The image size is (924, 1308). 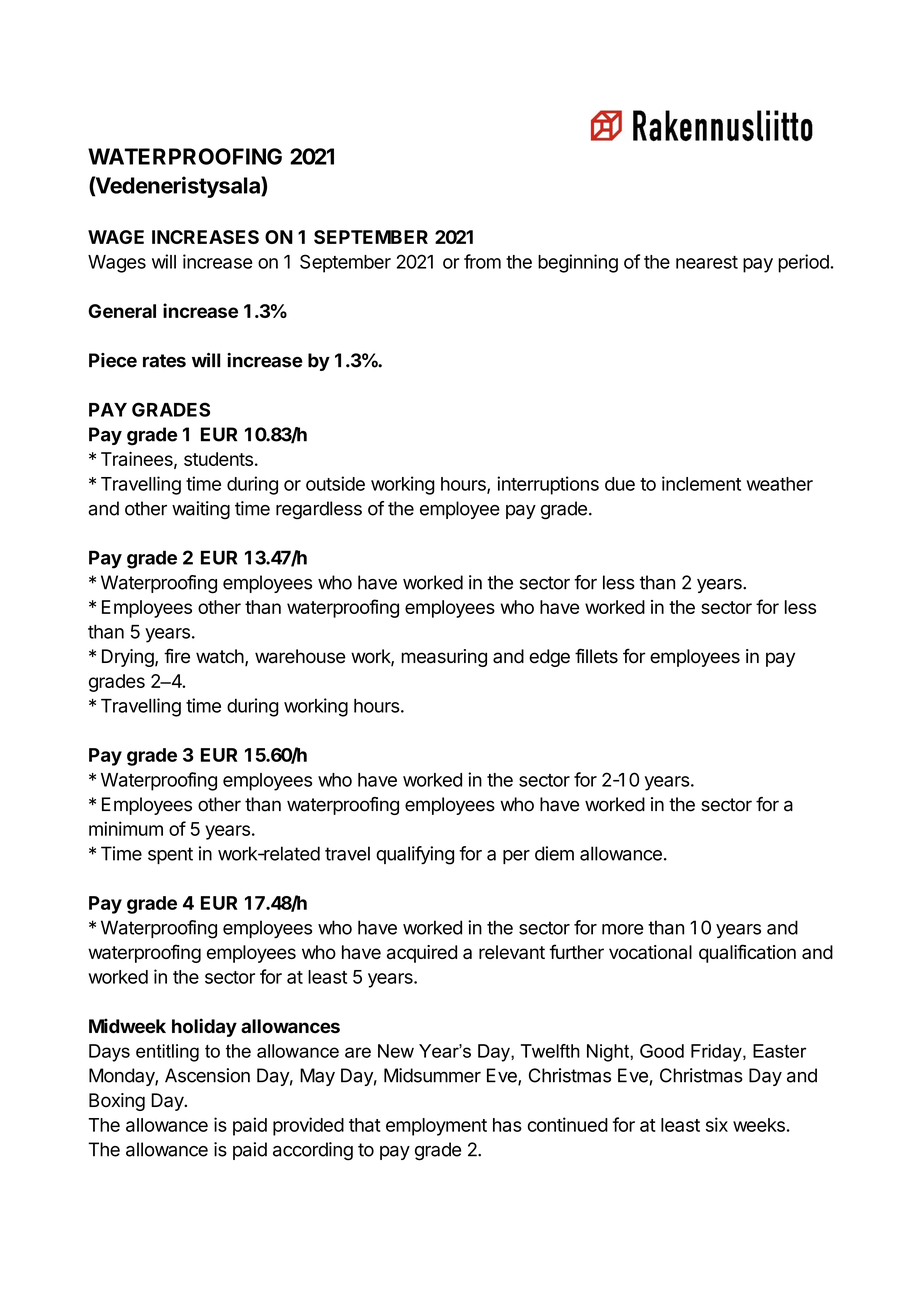 What do you see at coordinates (422, 954) in the screenshot?
I see `acquired` at bounding box center [422, 954].
